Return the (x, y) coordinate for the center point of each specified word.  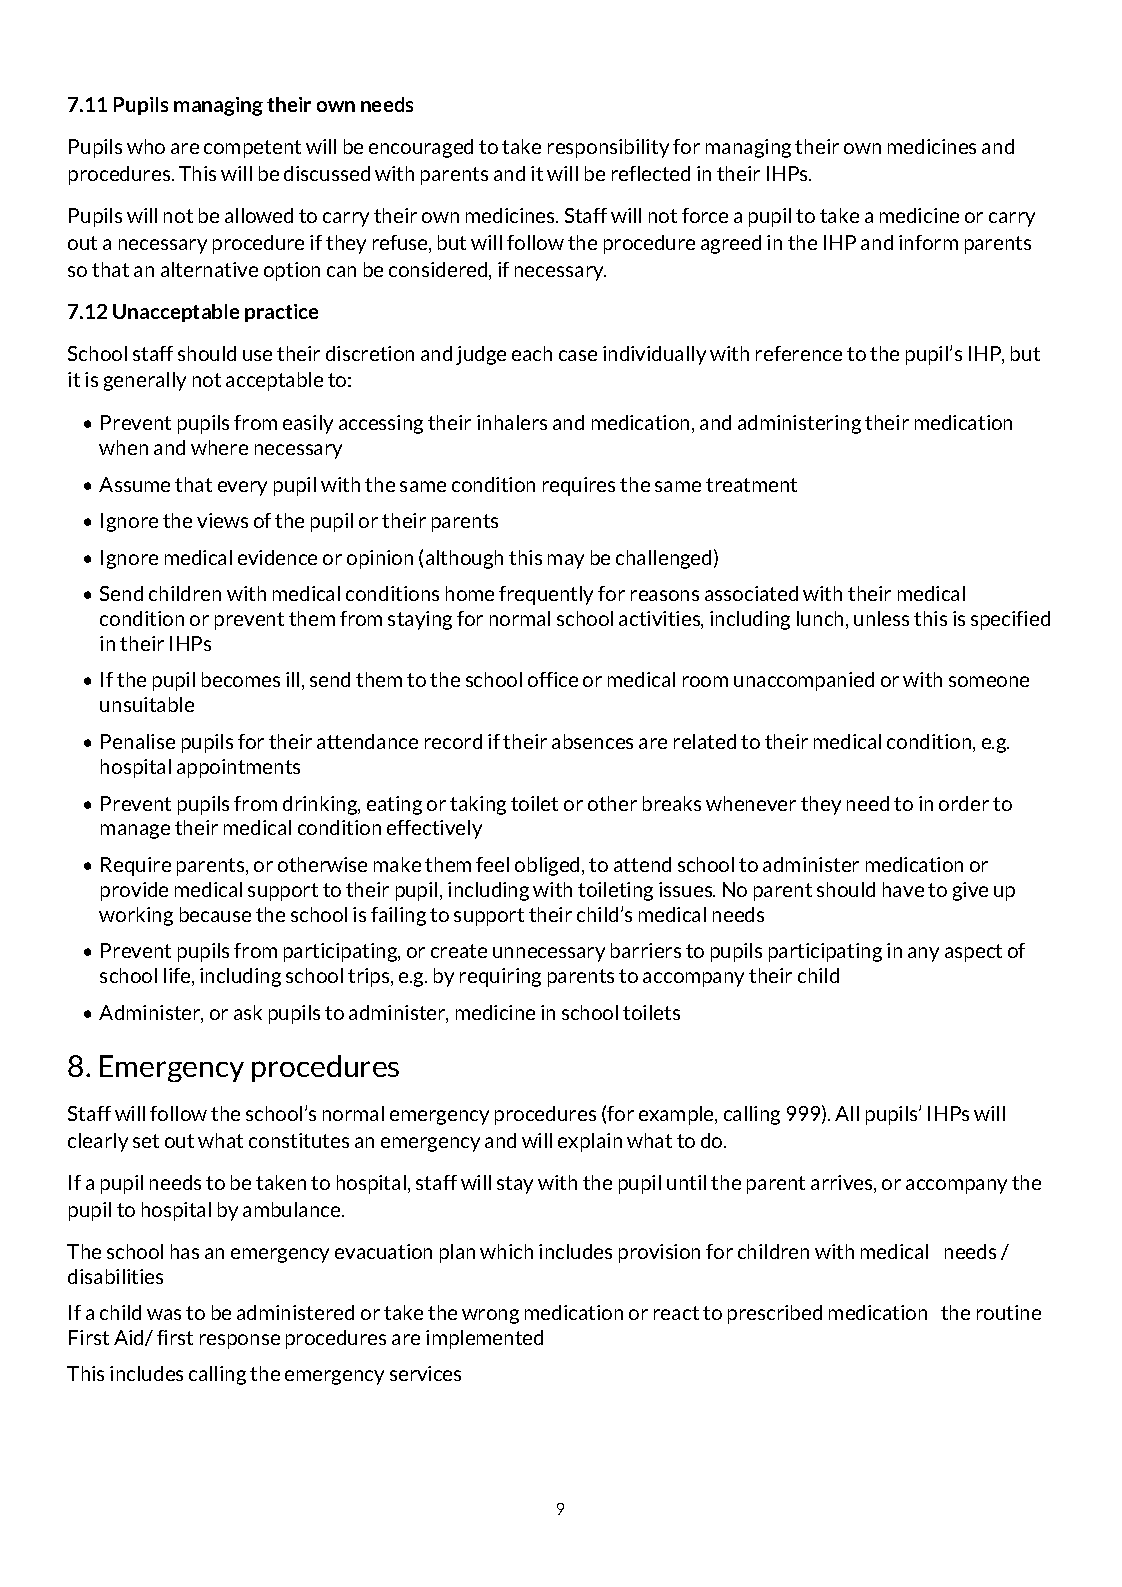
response (240, 1341)
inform (928, 242)
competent (252, 149)
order (964, 803)
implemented (484, 1339)
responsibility (608, 148)
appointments (238, 768)
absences (592, 741)
